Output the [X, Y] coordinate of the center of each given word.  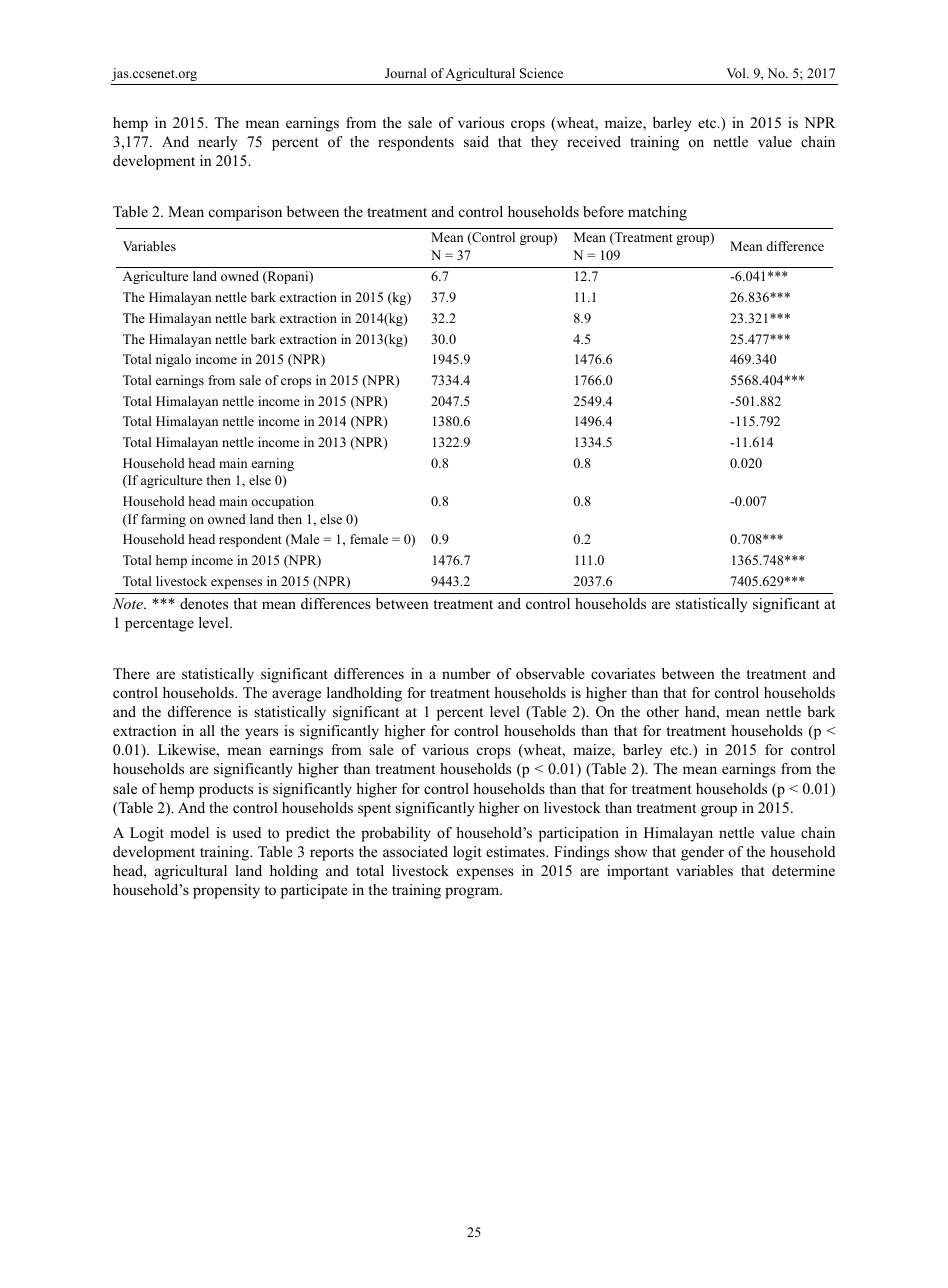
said [476, 141]
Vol [737, 73]
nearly [217, 143]
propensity [226, 891]
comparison [245, 213]
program [473, 893]
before [603, 211]
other [663, 711]
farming [163, 520]
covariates [623, 673]
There [131, 673]
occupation [282, 502]
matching [657, 213]
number [466, 673]
